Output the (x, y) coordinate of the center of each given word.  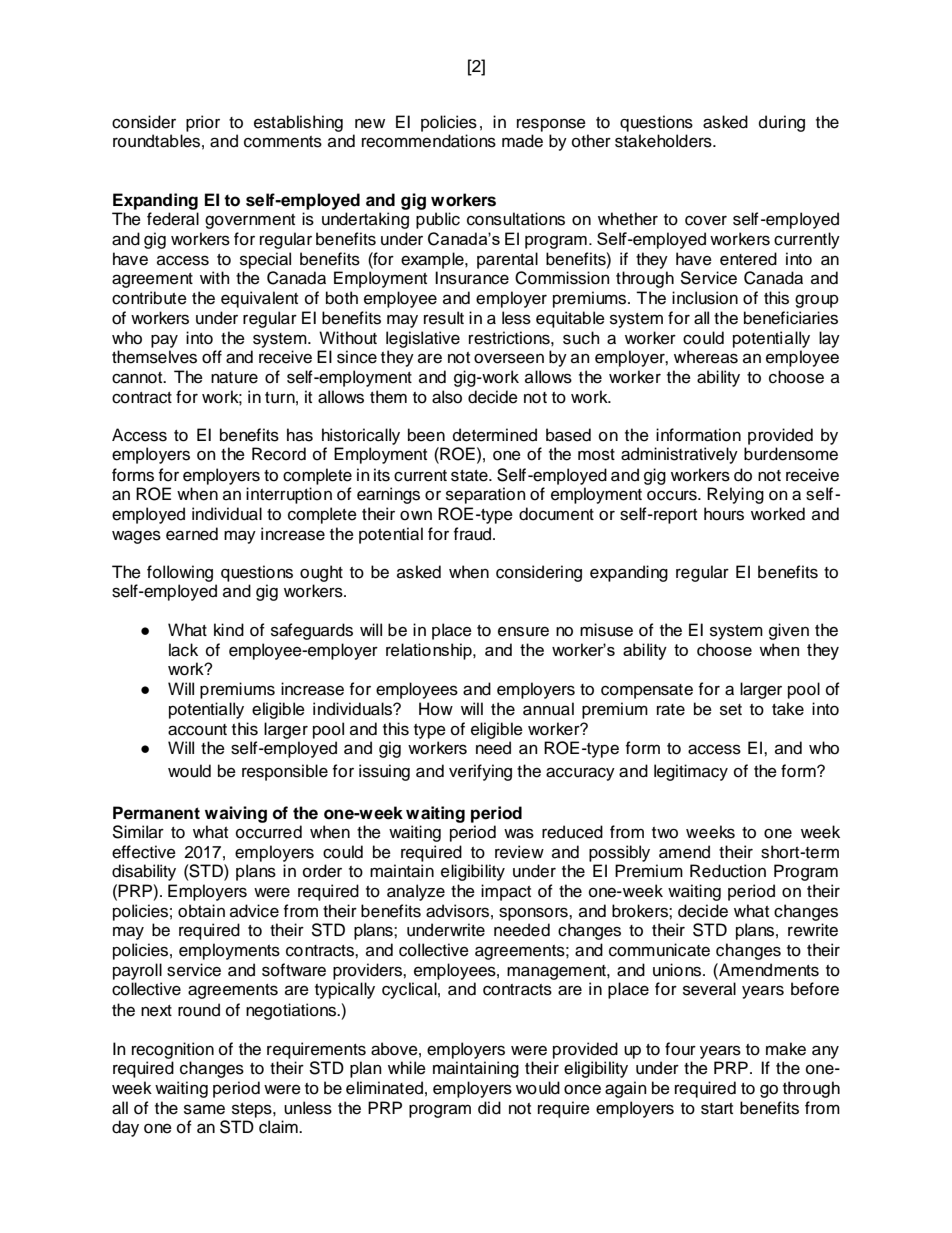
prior (203, 123)
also (447, 397)
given (789, 631)
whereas (706, 357)
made (522, 141)
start (717, 1109)
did (489, 1108)
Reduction (728, 871)
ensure (523, 631)
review (519, 852)
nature (234, 378)
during (782, 123)
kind (229, 630)
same (204, 1109)
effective (144, 852)
